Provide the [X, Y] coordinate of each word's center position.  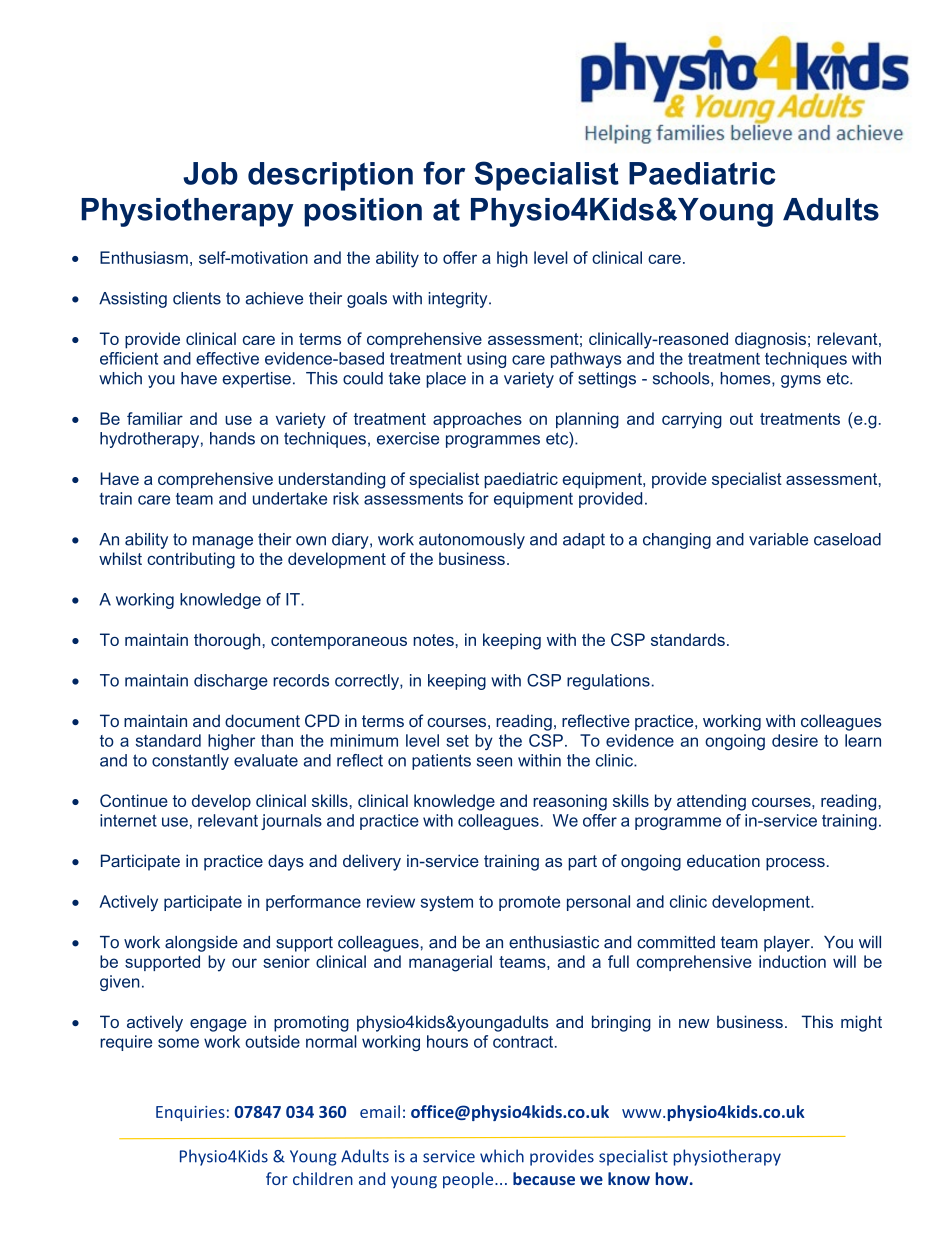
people [469, 1180]
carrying [692, 420]
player [788, 944]
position [363, 212]
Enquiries [190, 1113]
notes [433, 640]
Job [210, 173]
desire [795, 740]
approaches [477, 420]
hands [232, 438]
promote [529, 903]
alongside [201, 944]
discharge [231, 682]
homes [746, 379]
